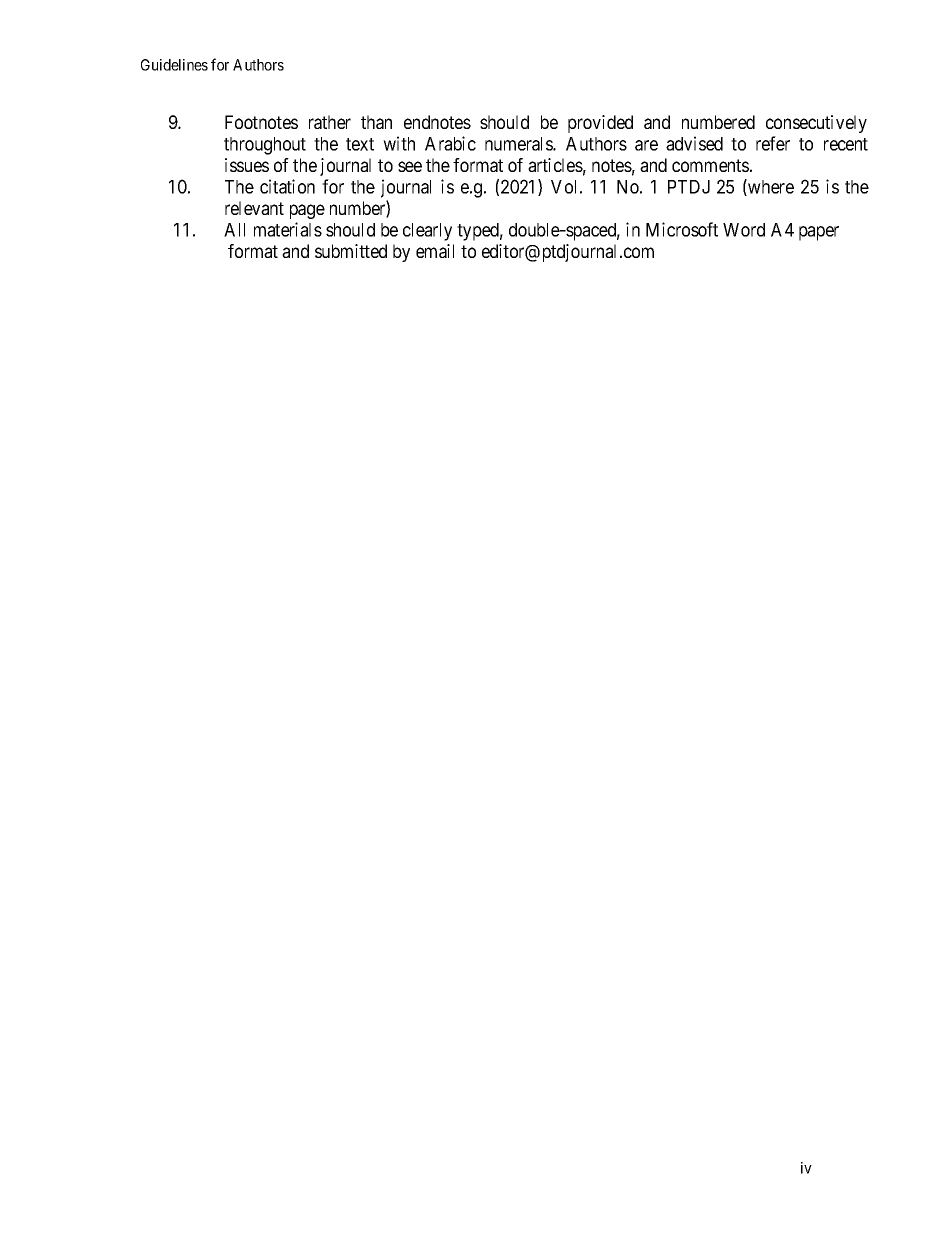 This page has height=1233, width=952. I want to click on consecutively, so click(816, 124).
